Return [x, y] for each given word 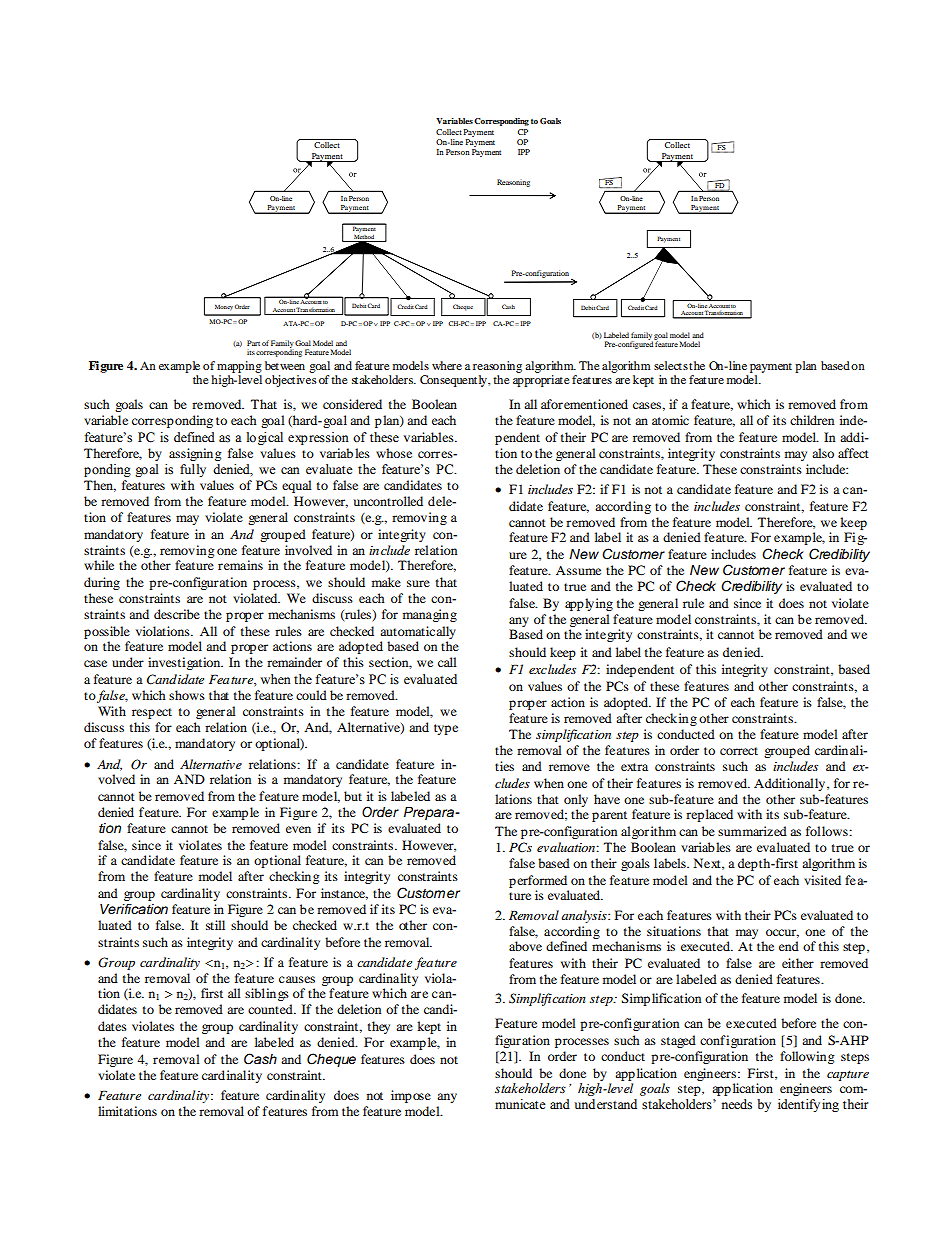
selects [671, 365]
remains [240, 565]
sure [418, 583]
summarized [752, 831]
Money [224, 307]
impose [411, 1096]
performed [538, 881]
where [447, 365]
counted [271, 1009]
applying [589, 604]
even [298, 829]
